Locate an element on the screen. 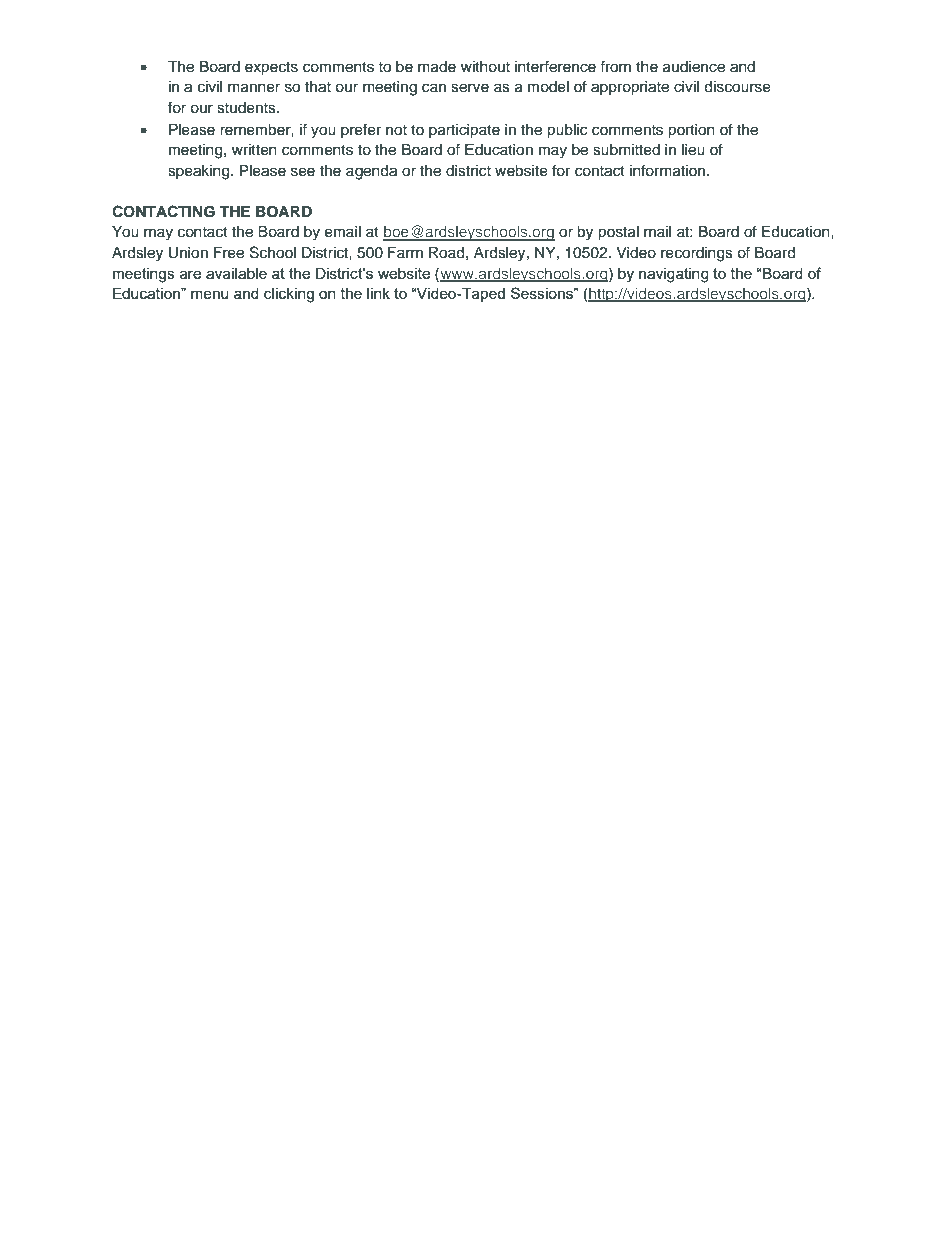 The height and width of the screenshot is (1233, 952). expects is located at coordinates (271, 69).
